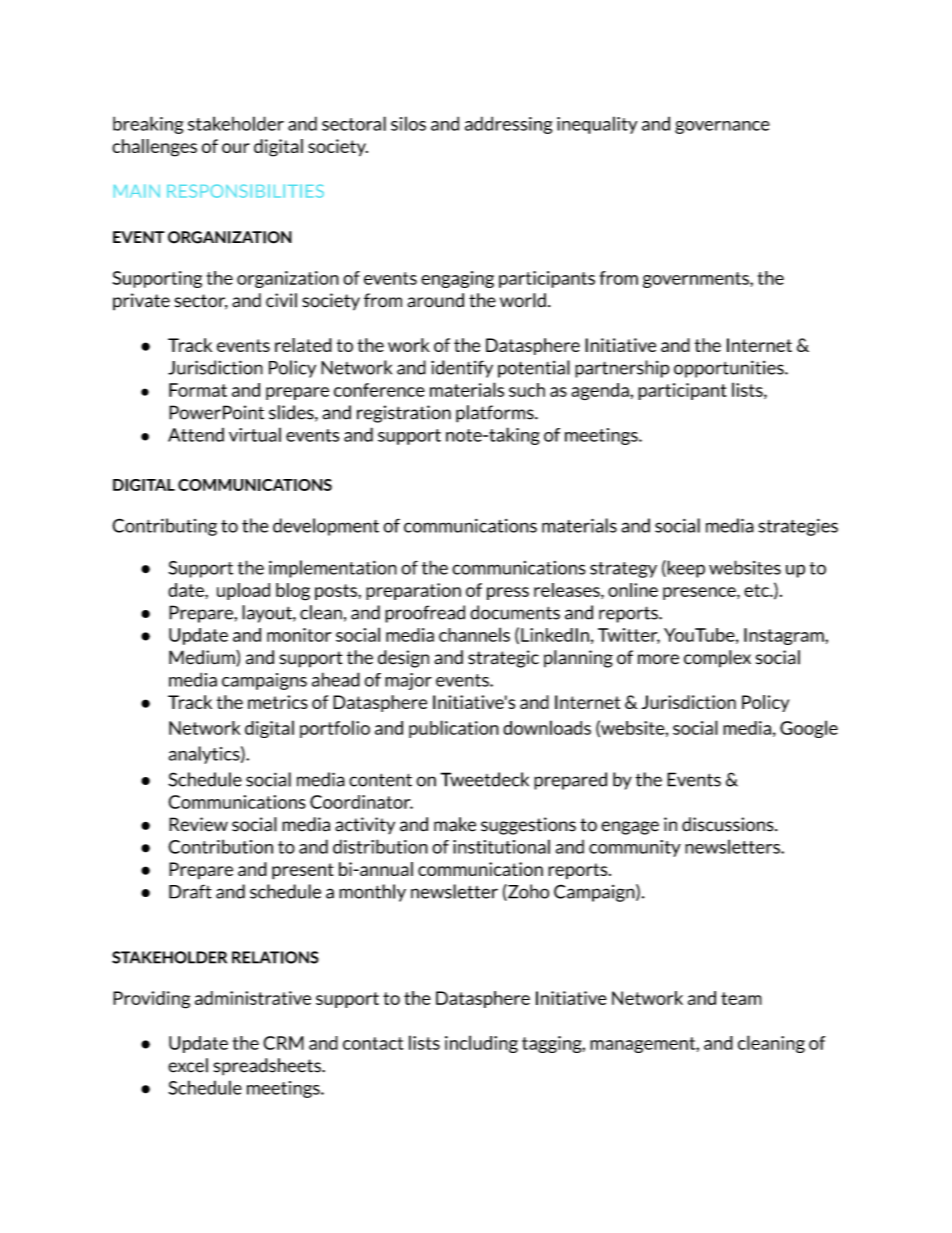  What do you see at coordinates (730, 369) in the document?
I see `opportunities` at bounding box center [730, 369].
